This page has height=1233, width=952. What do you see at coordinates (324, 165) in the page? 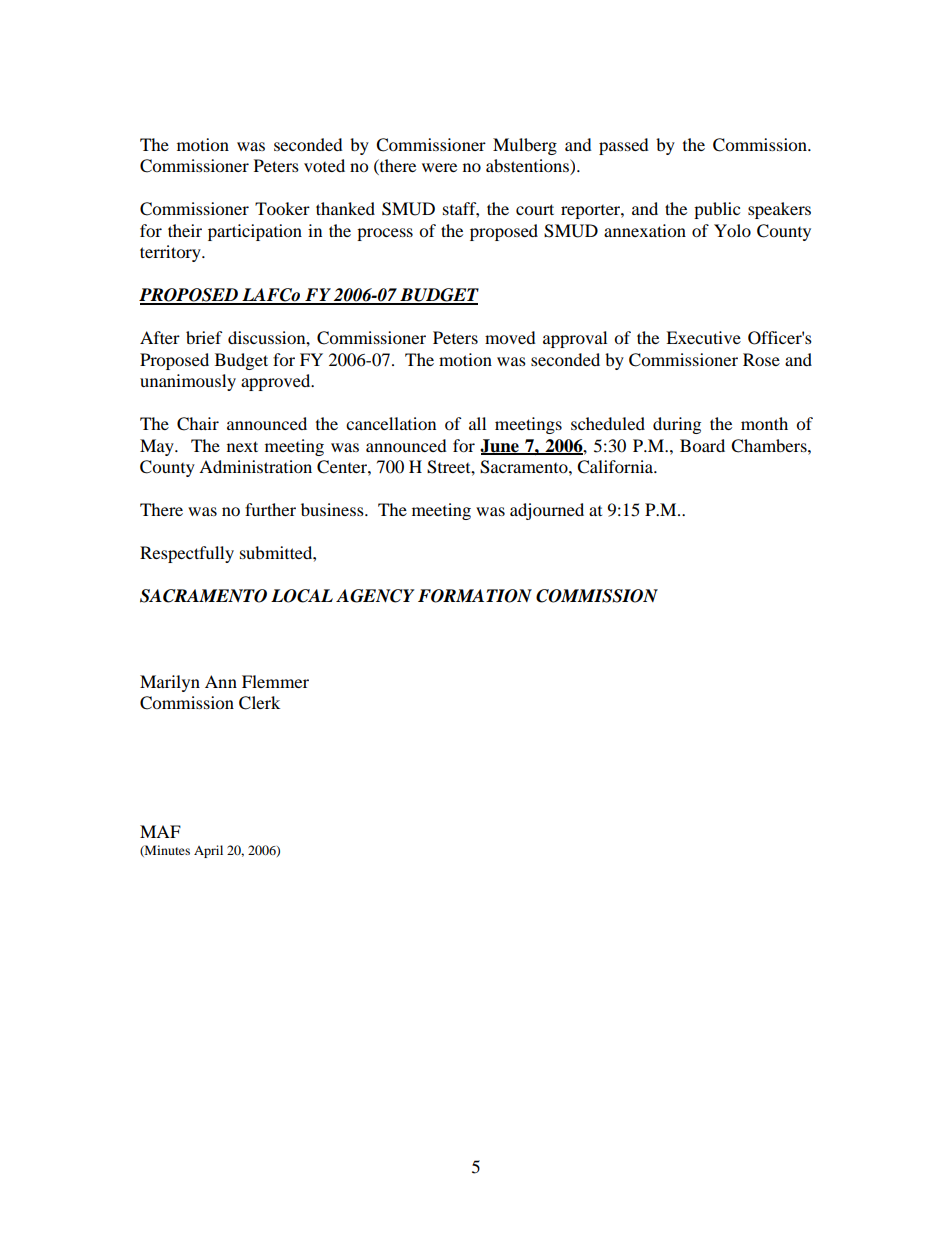
I see `voted` at bounding box center [324, 165].
